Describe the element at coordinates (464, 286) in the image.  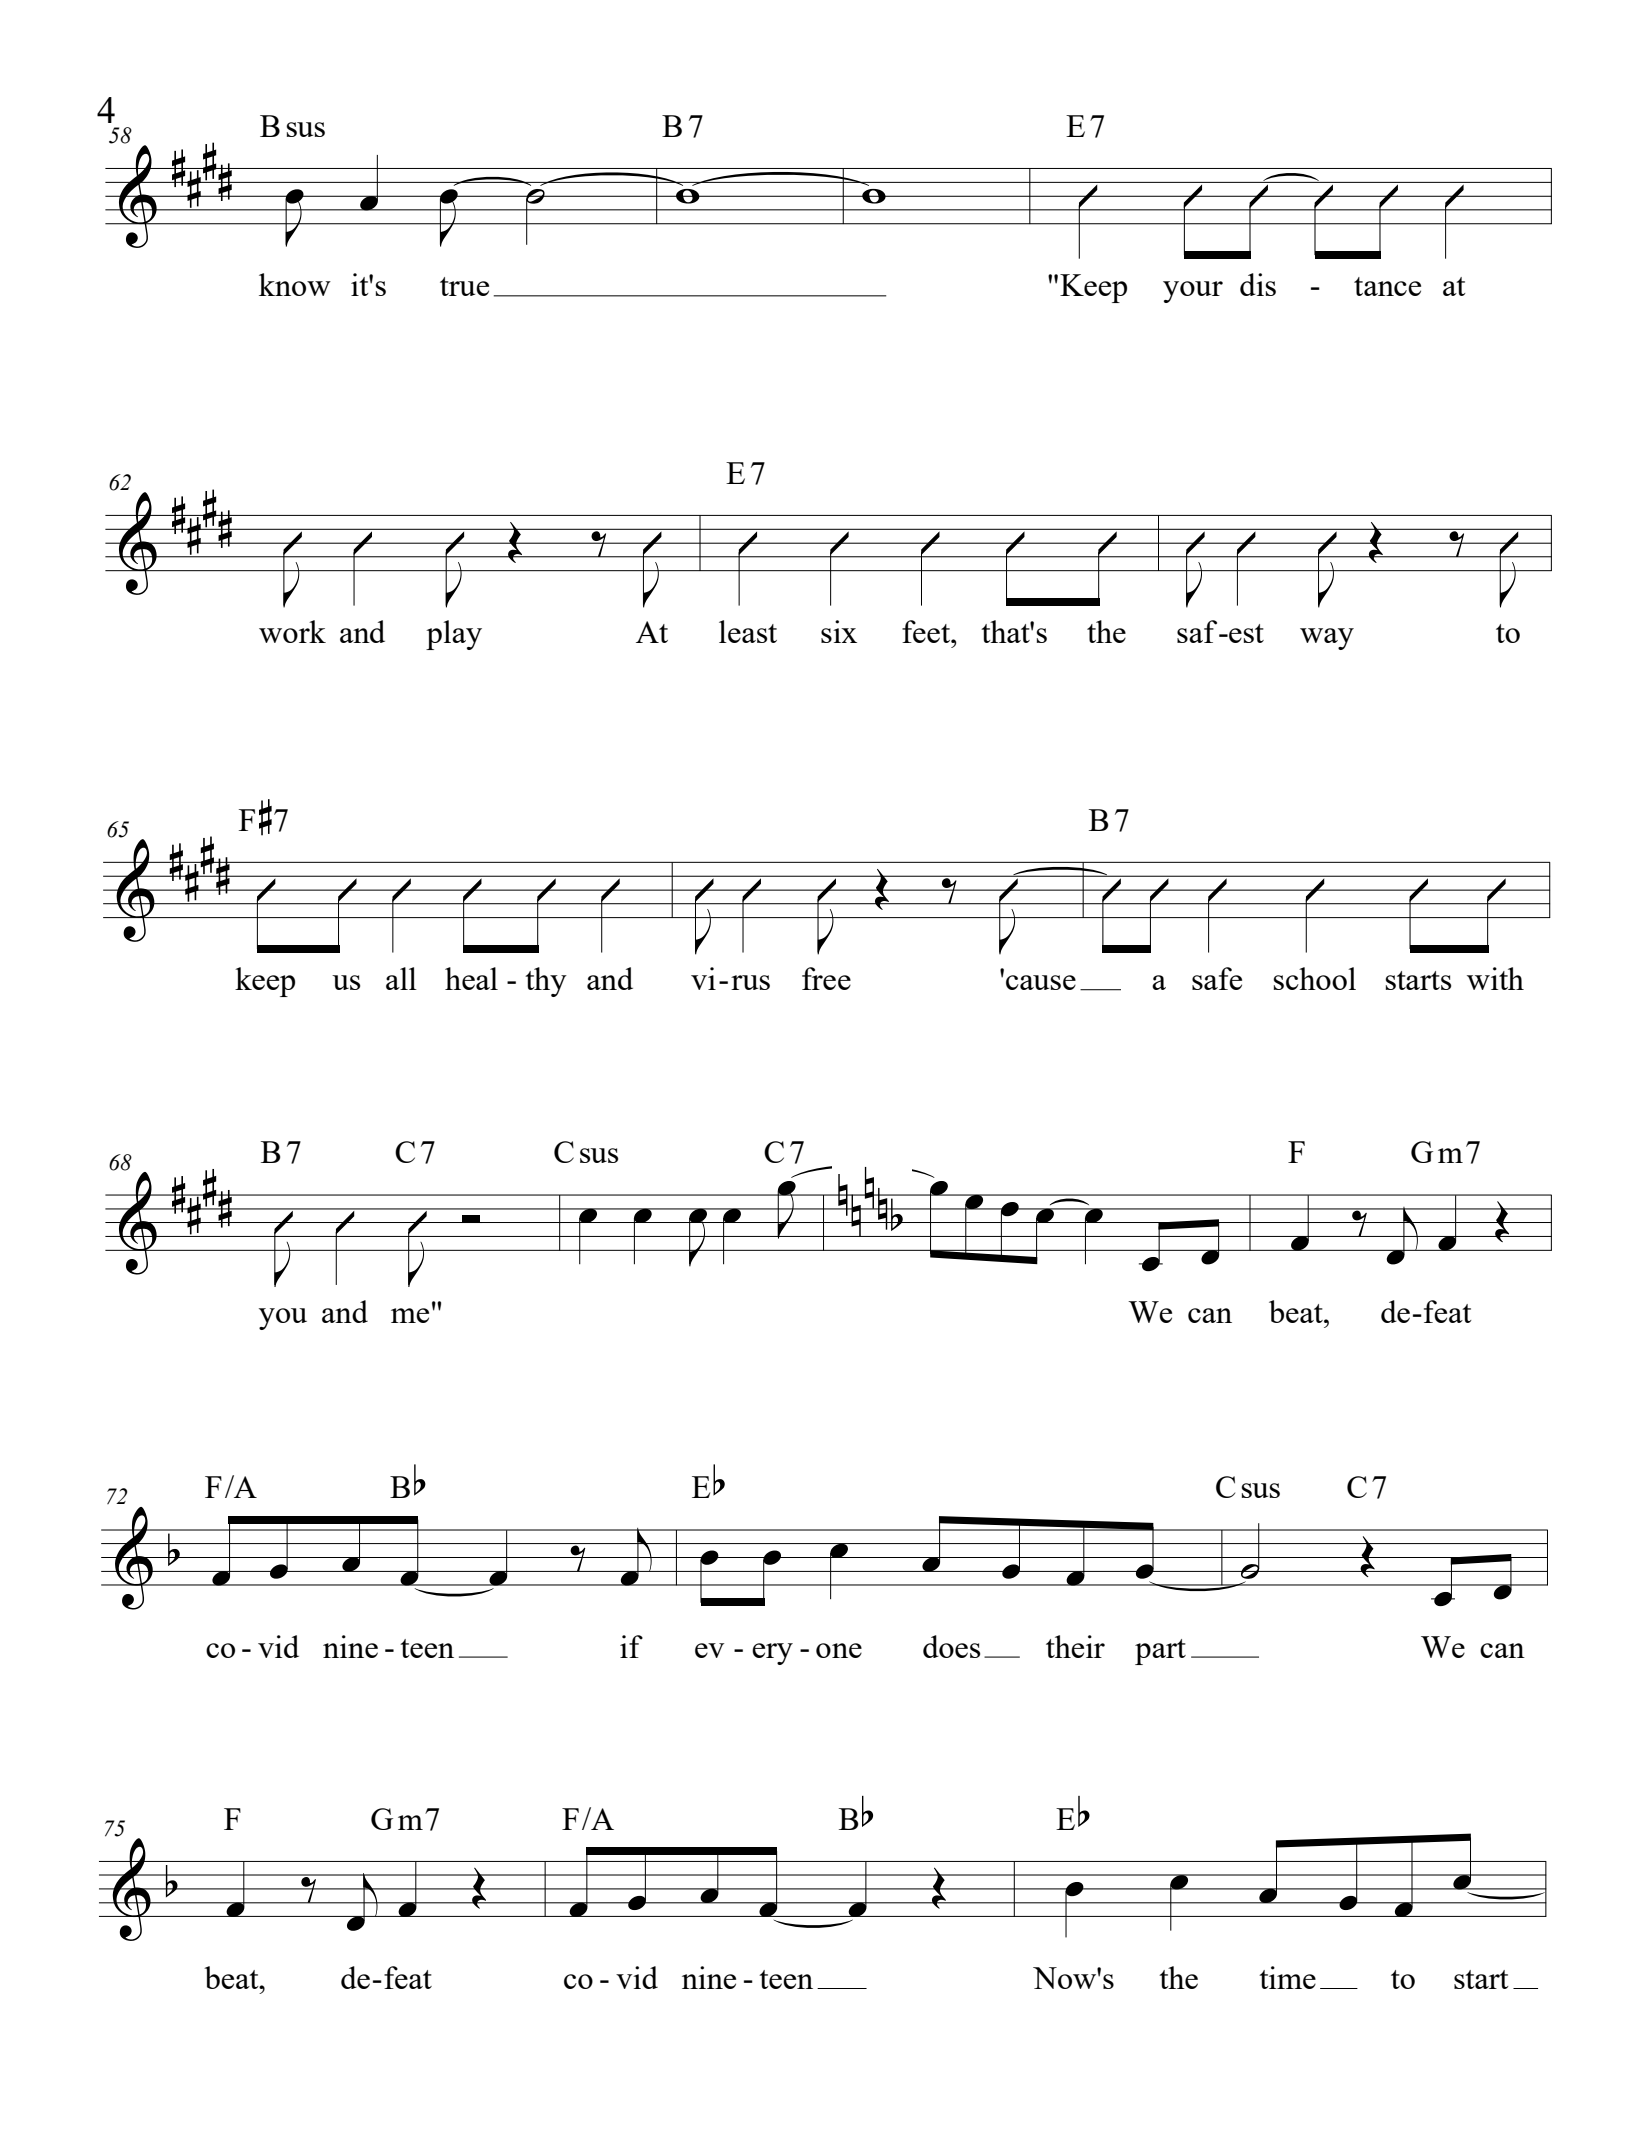
I see `true` at that location.
